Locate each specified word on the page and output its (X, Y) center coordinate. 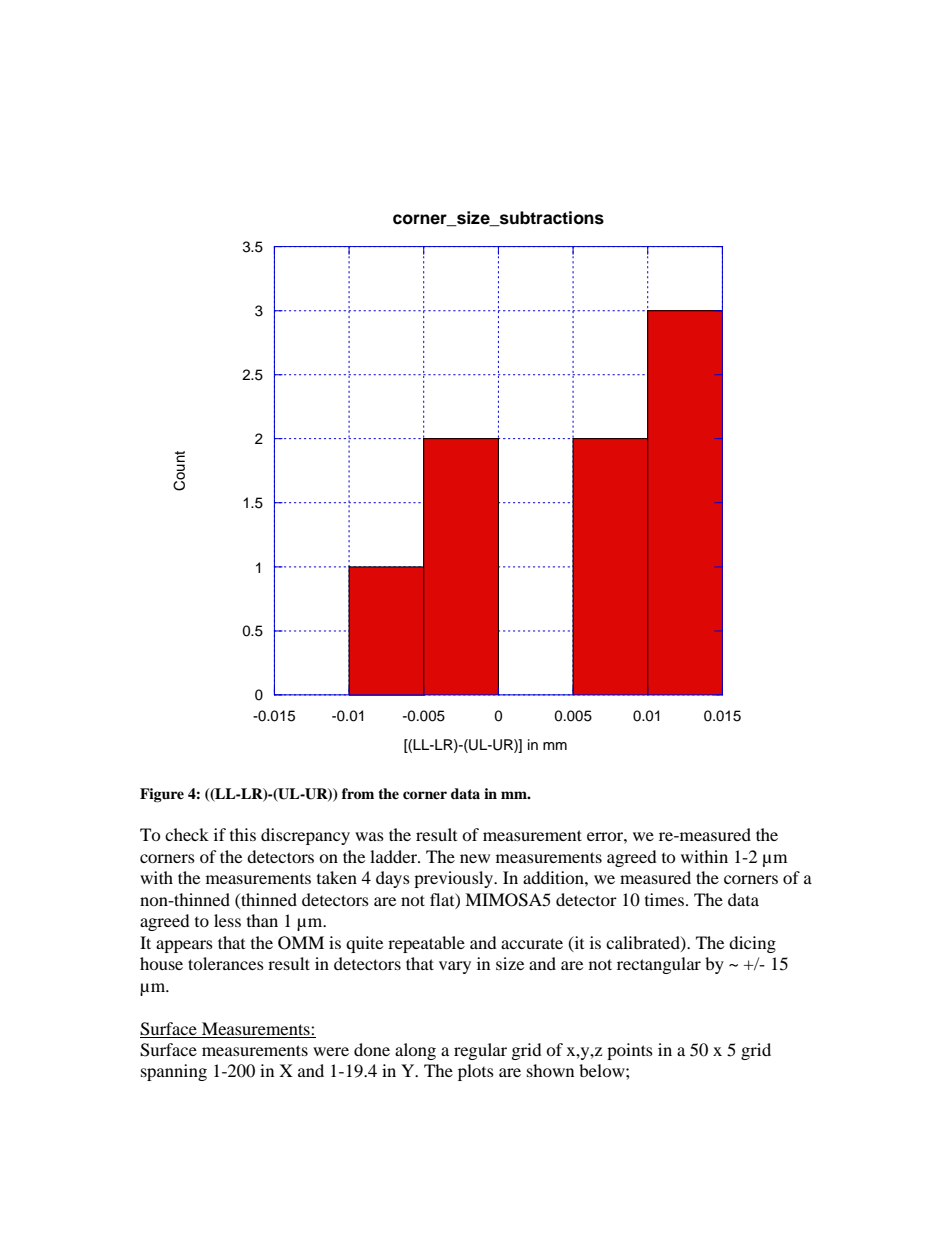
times (664, 899)
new (475, 858)
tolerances (226, 963)
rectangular (659, 965)
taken (337, 877)
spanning (174, 1072)
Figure (162, 795)
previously (455, 879)
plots (476, 1072)
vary (455, 967)
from (358, 793)
